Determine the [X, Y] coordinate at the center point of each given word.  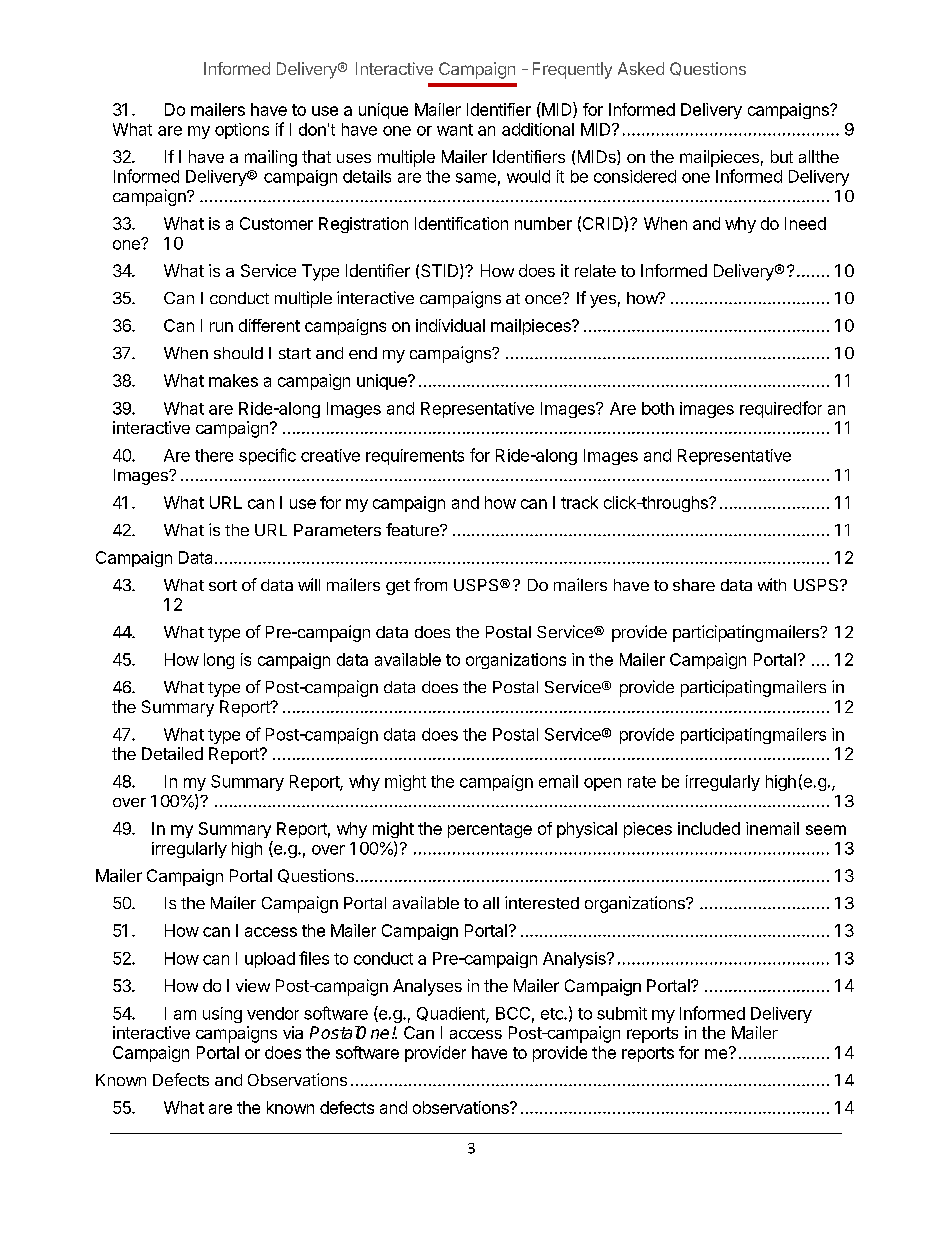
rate [642, 782]
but [782, 156]
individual [450, 325]
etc [553, 1014]
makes [233, 380]
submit [622, 1013]
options [242, 131]
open [602, 784]
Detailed [172, 753]
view [253, 985]
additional [538, 129]
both [658, 408]
